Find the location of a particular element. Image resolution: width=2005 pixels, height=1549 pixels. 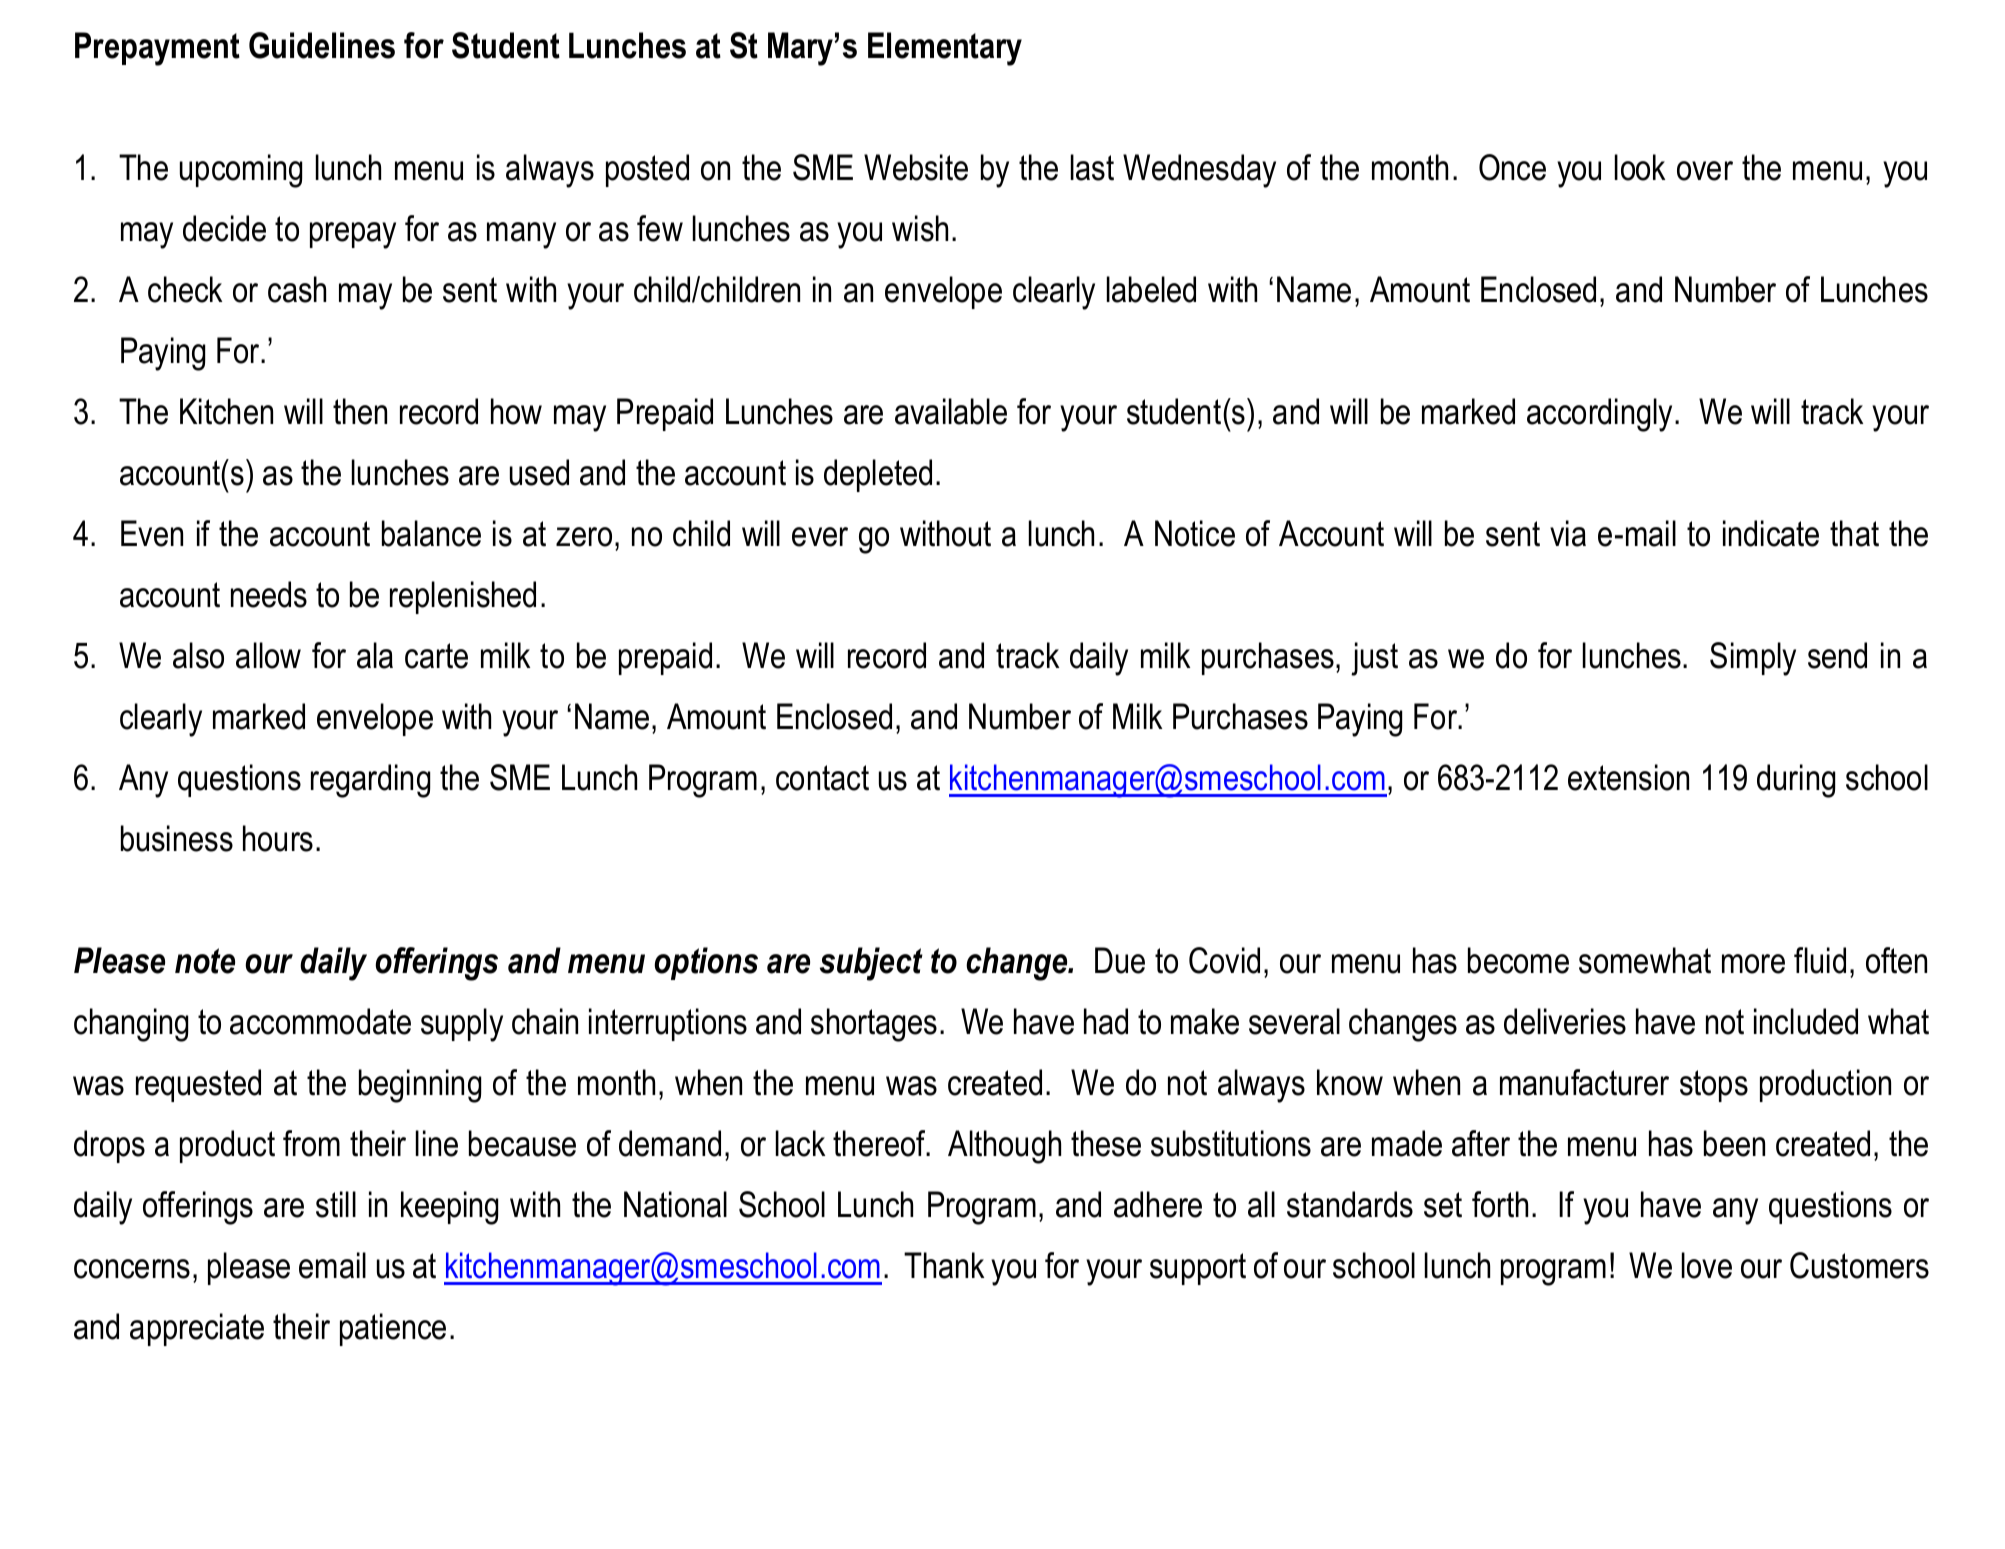

patience is located at coordinates (393, 1329).
